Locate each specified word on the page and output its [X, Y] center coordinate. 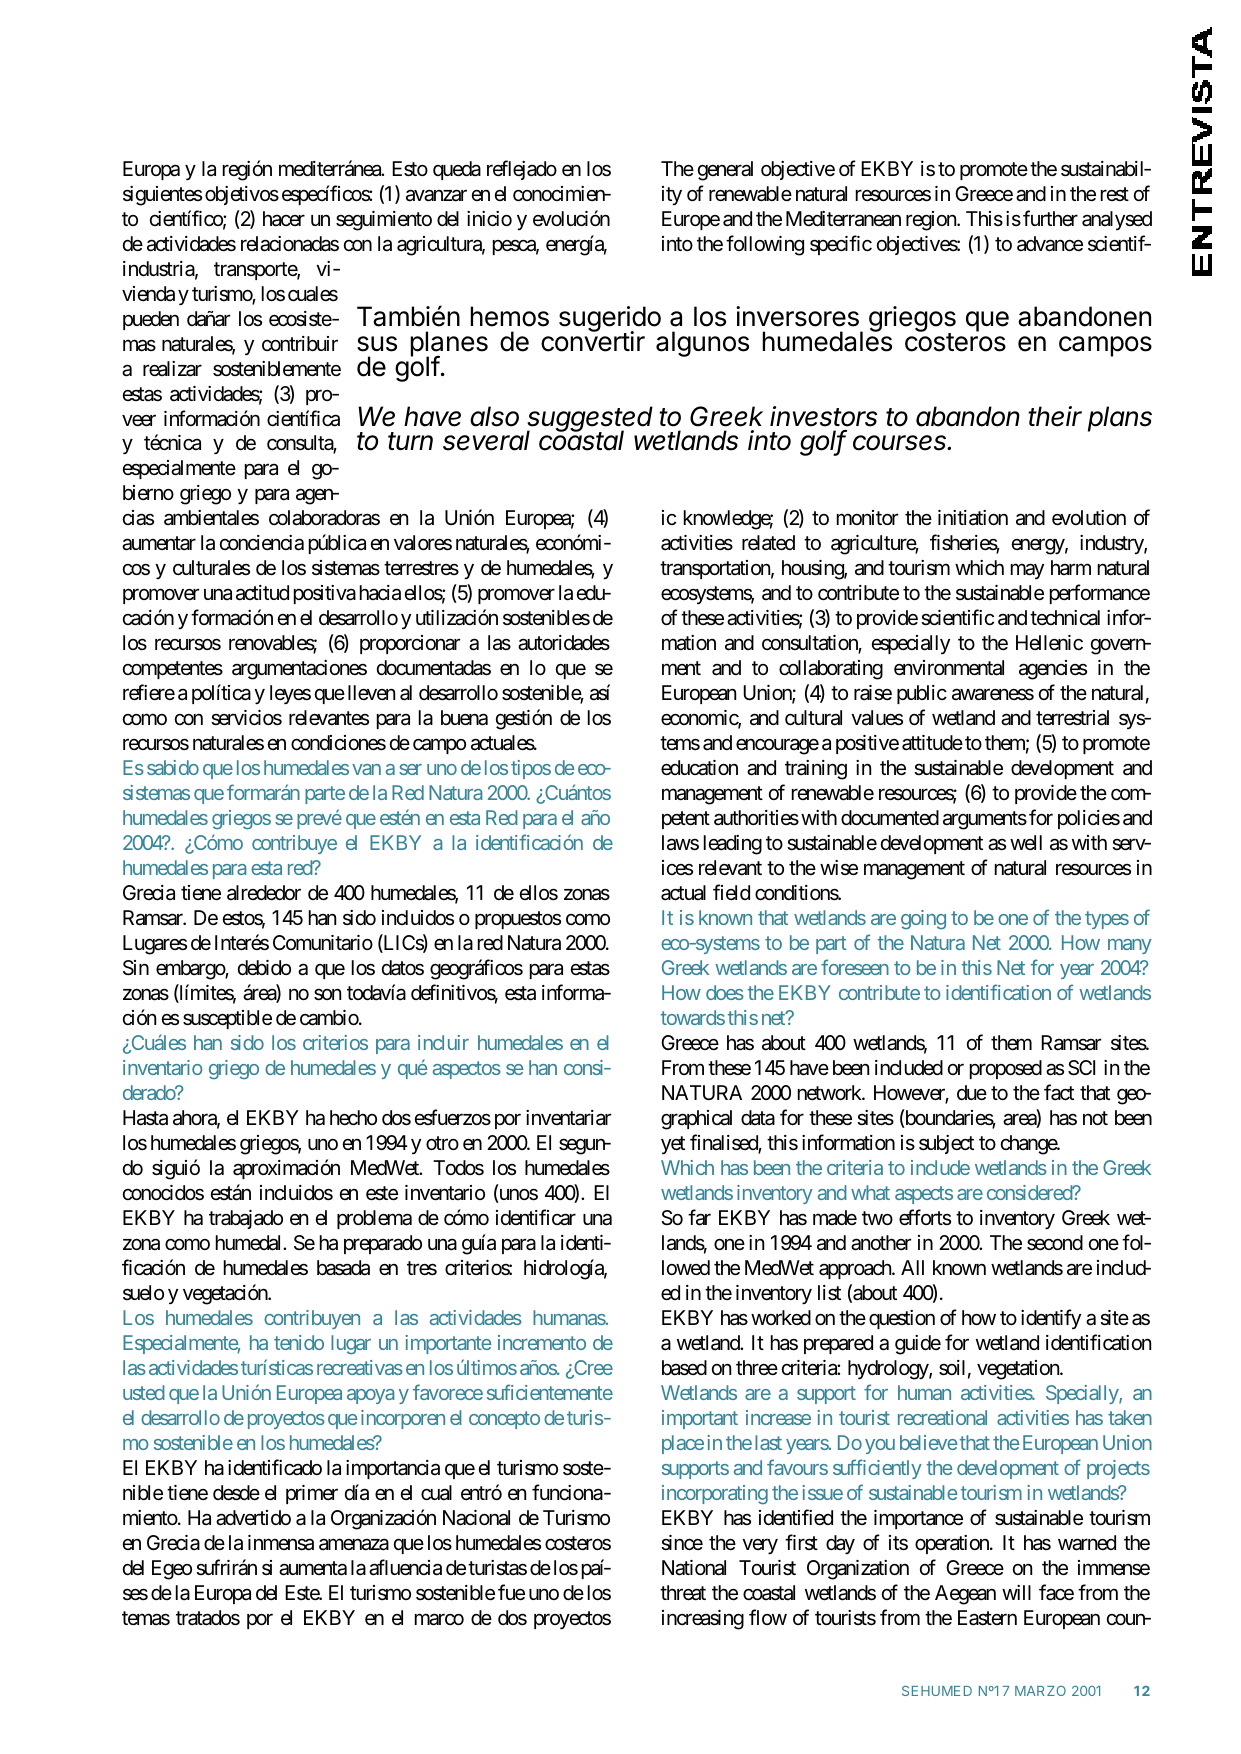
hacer [284, 218]
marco [439, 1620]
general [725, 171]
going [923, 920]
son [327, 995]
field [731, 893]
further [1050, 218]
